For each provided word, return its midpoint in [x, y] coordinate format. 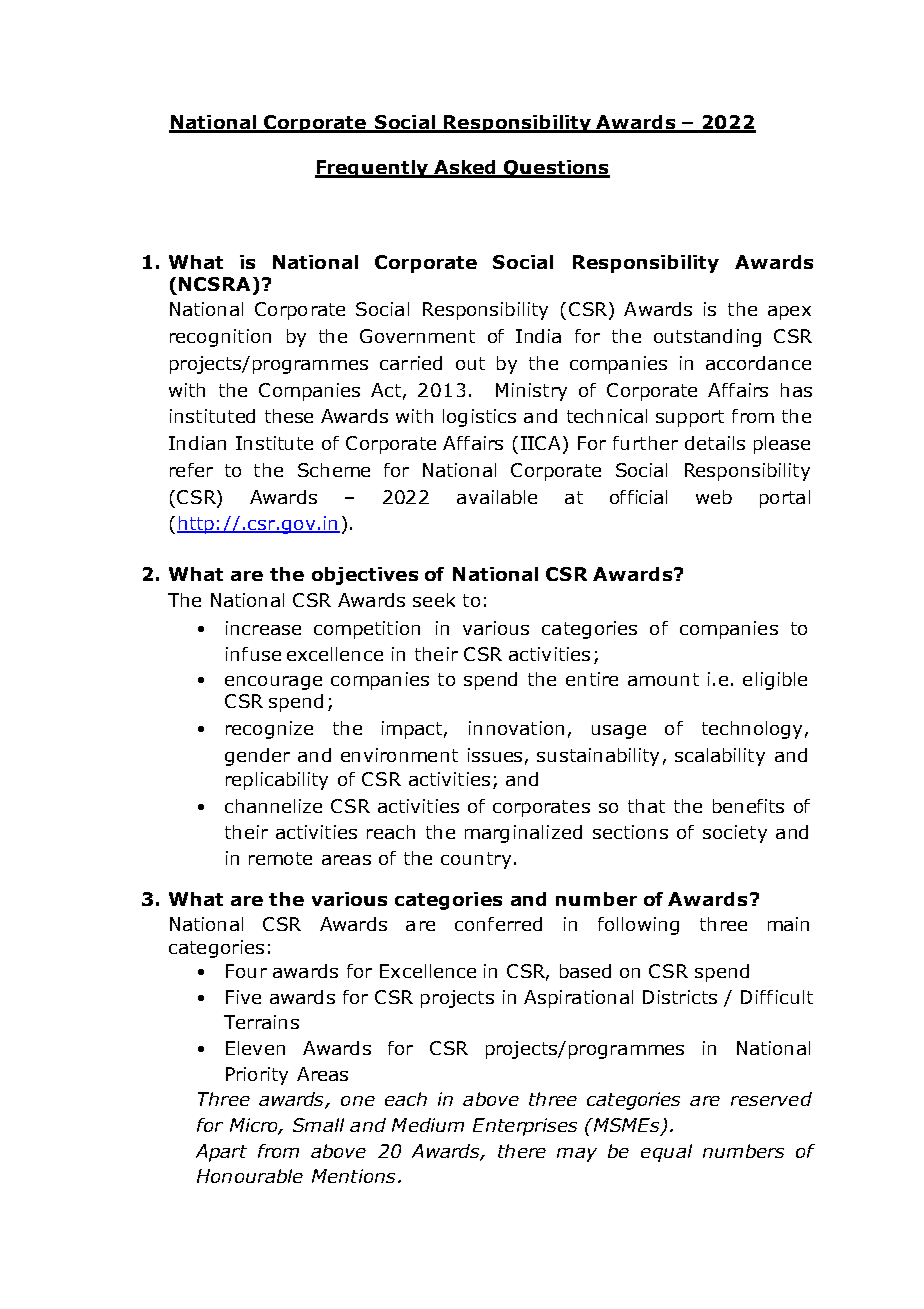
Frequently [373, 169]
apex [789, 313]
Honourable [250, 1176]
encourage [273, 683]
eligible [775, 681]
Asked [465, 168]
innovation [516, 728]
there [522, 1151]
